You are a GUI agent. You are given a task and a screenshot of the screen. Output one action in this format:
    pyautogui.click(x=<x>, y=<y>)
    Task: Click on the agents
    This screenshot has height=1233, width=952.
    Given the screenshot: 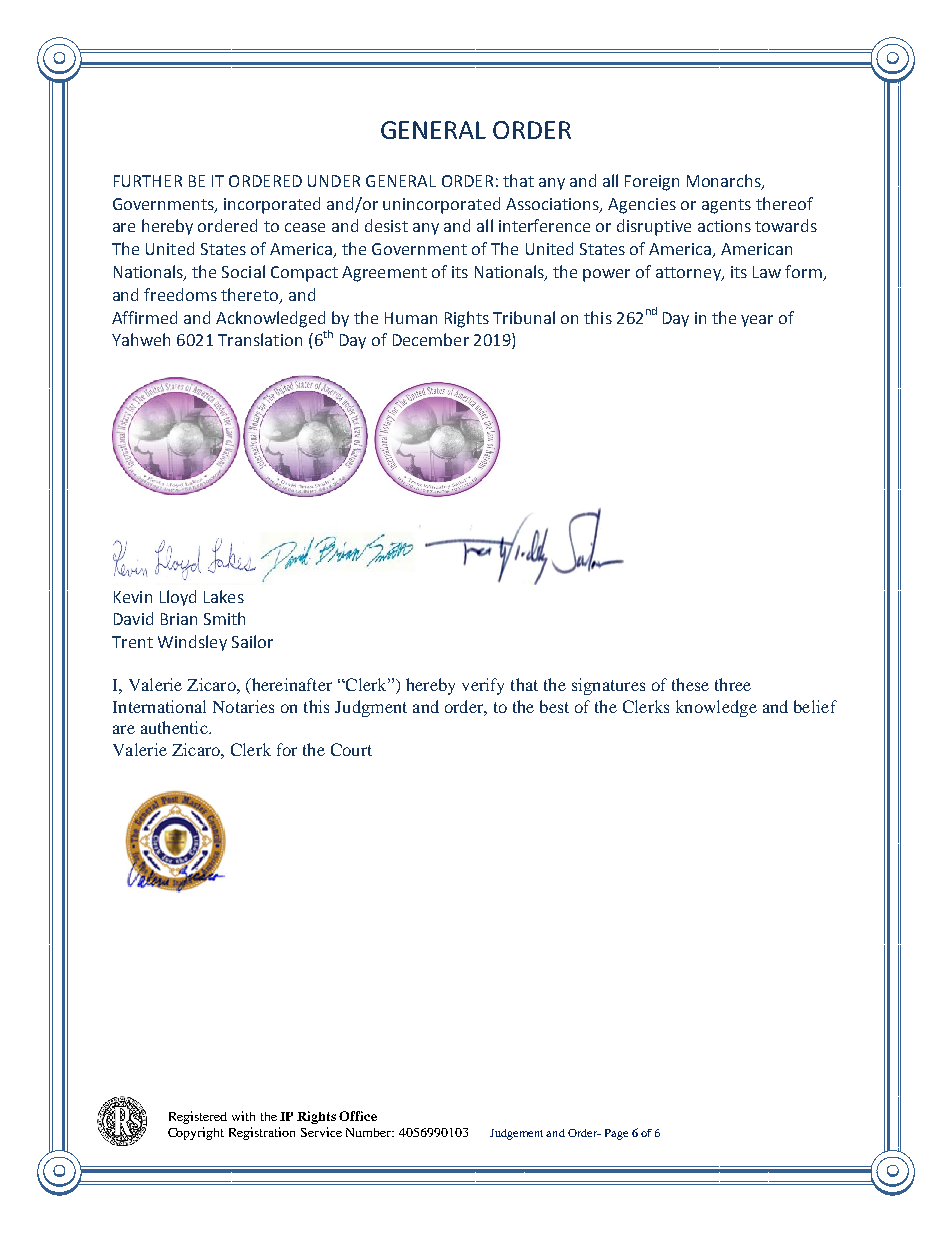 What is the action you would take?
    pyautogui.click(x=726, y=206)
